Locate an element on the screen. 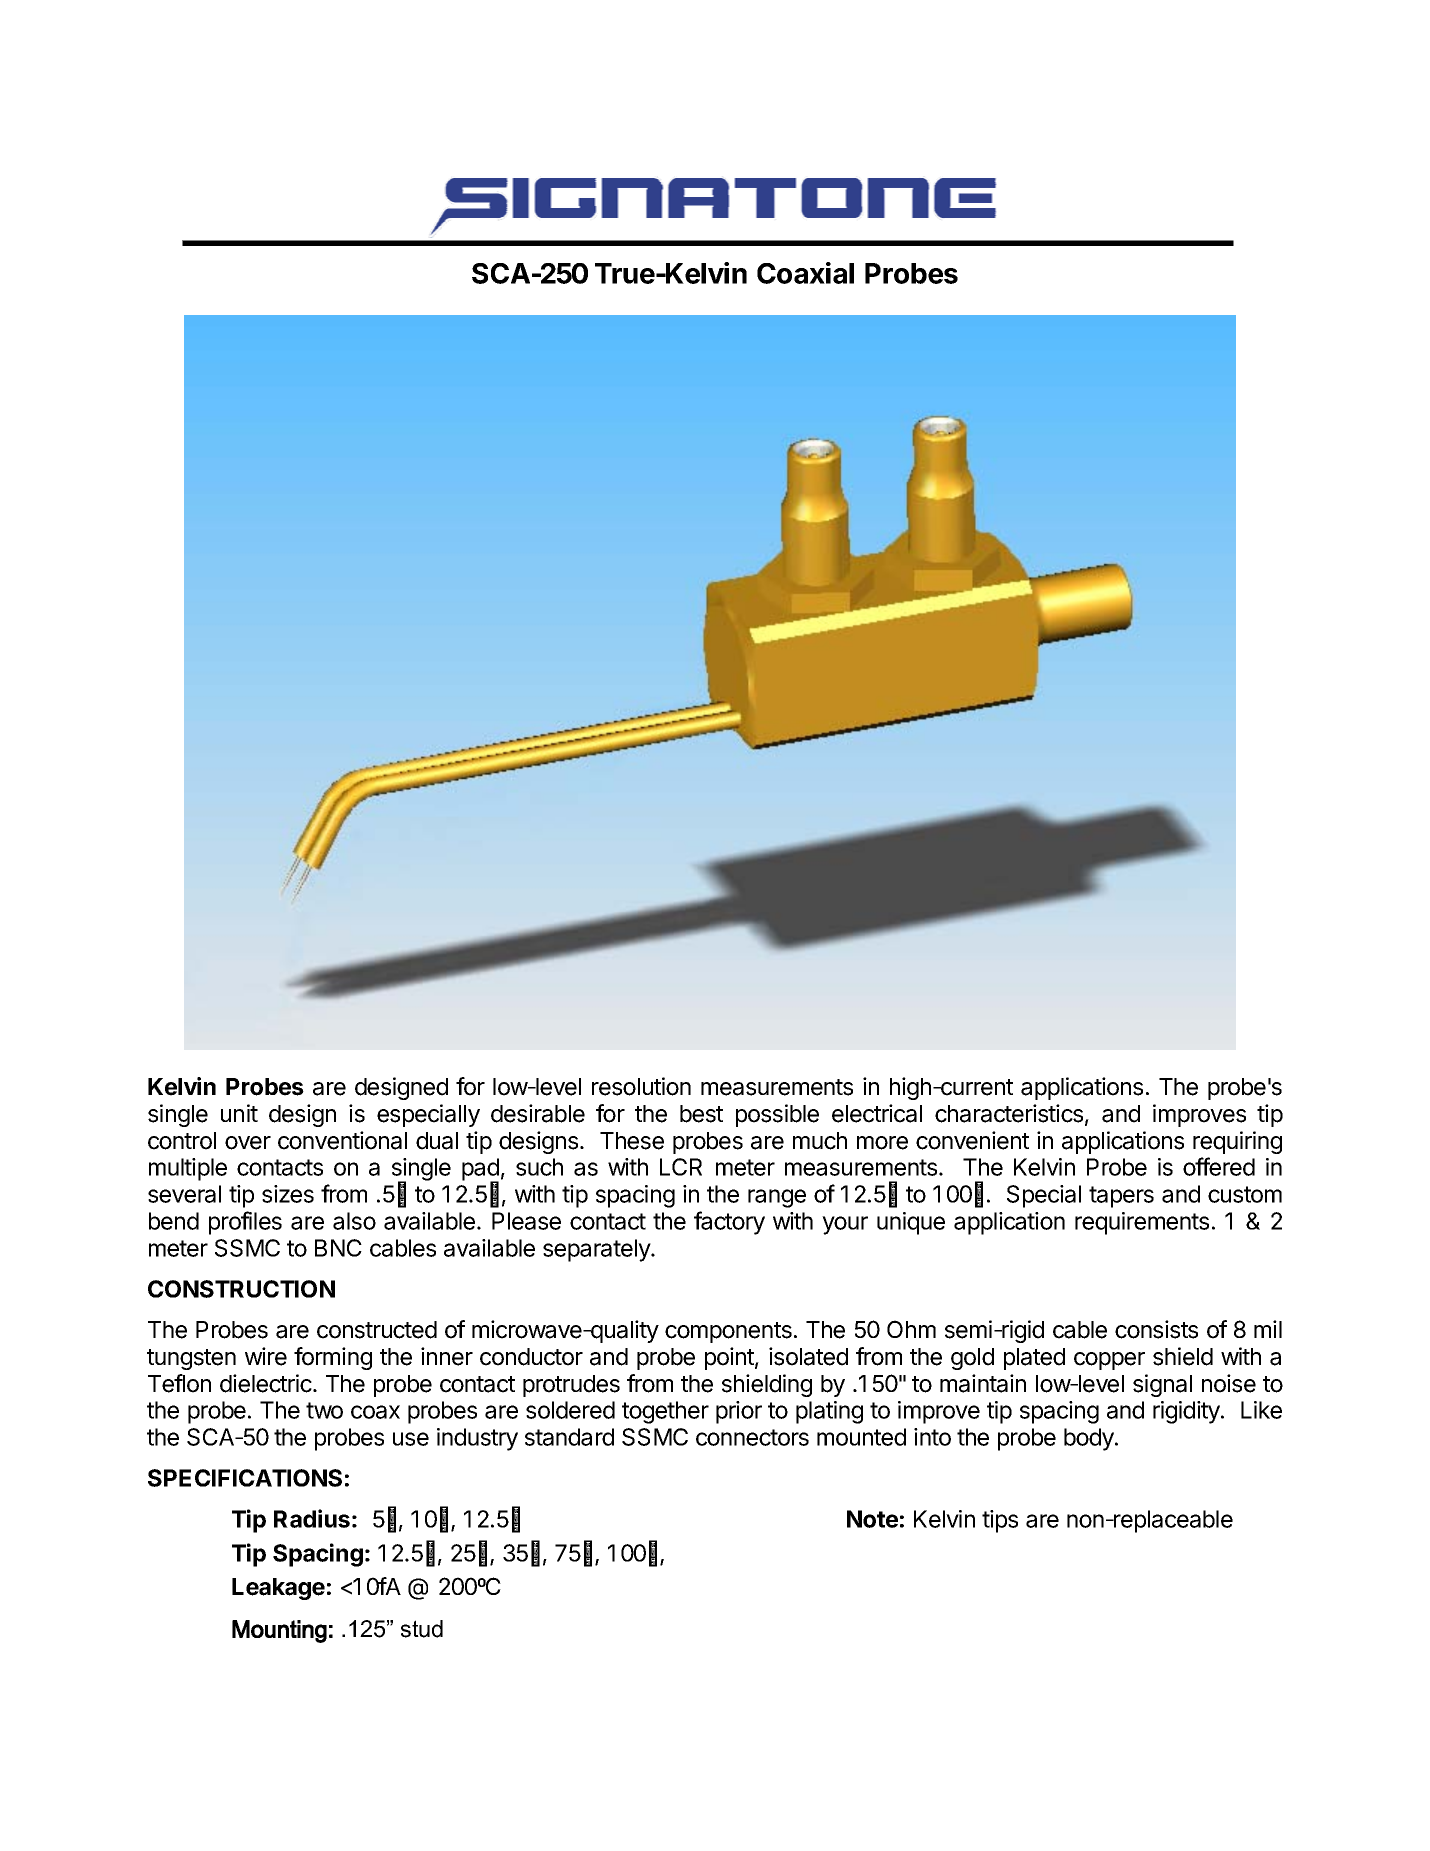  stud is located at coordinates (422, 1629).
